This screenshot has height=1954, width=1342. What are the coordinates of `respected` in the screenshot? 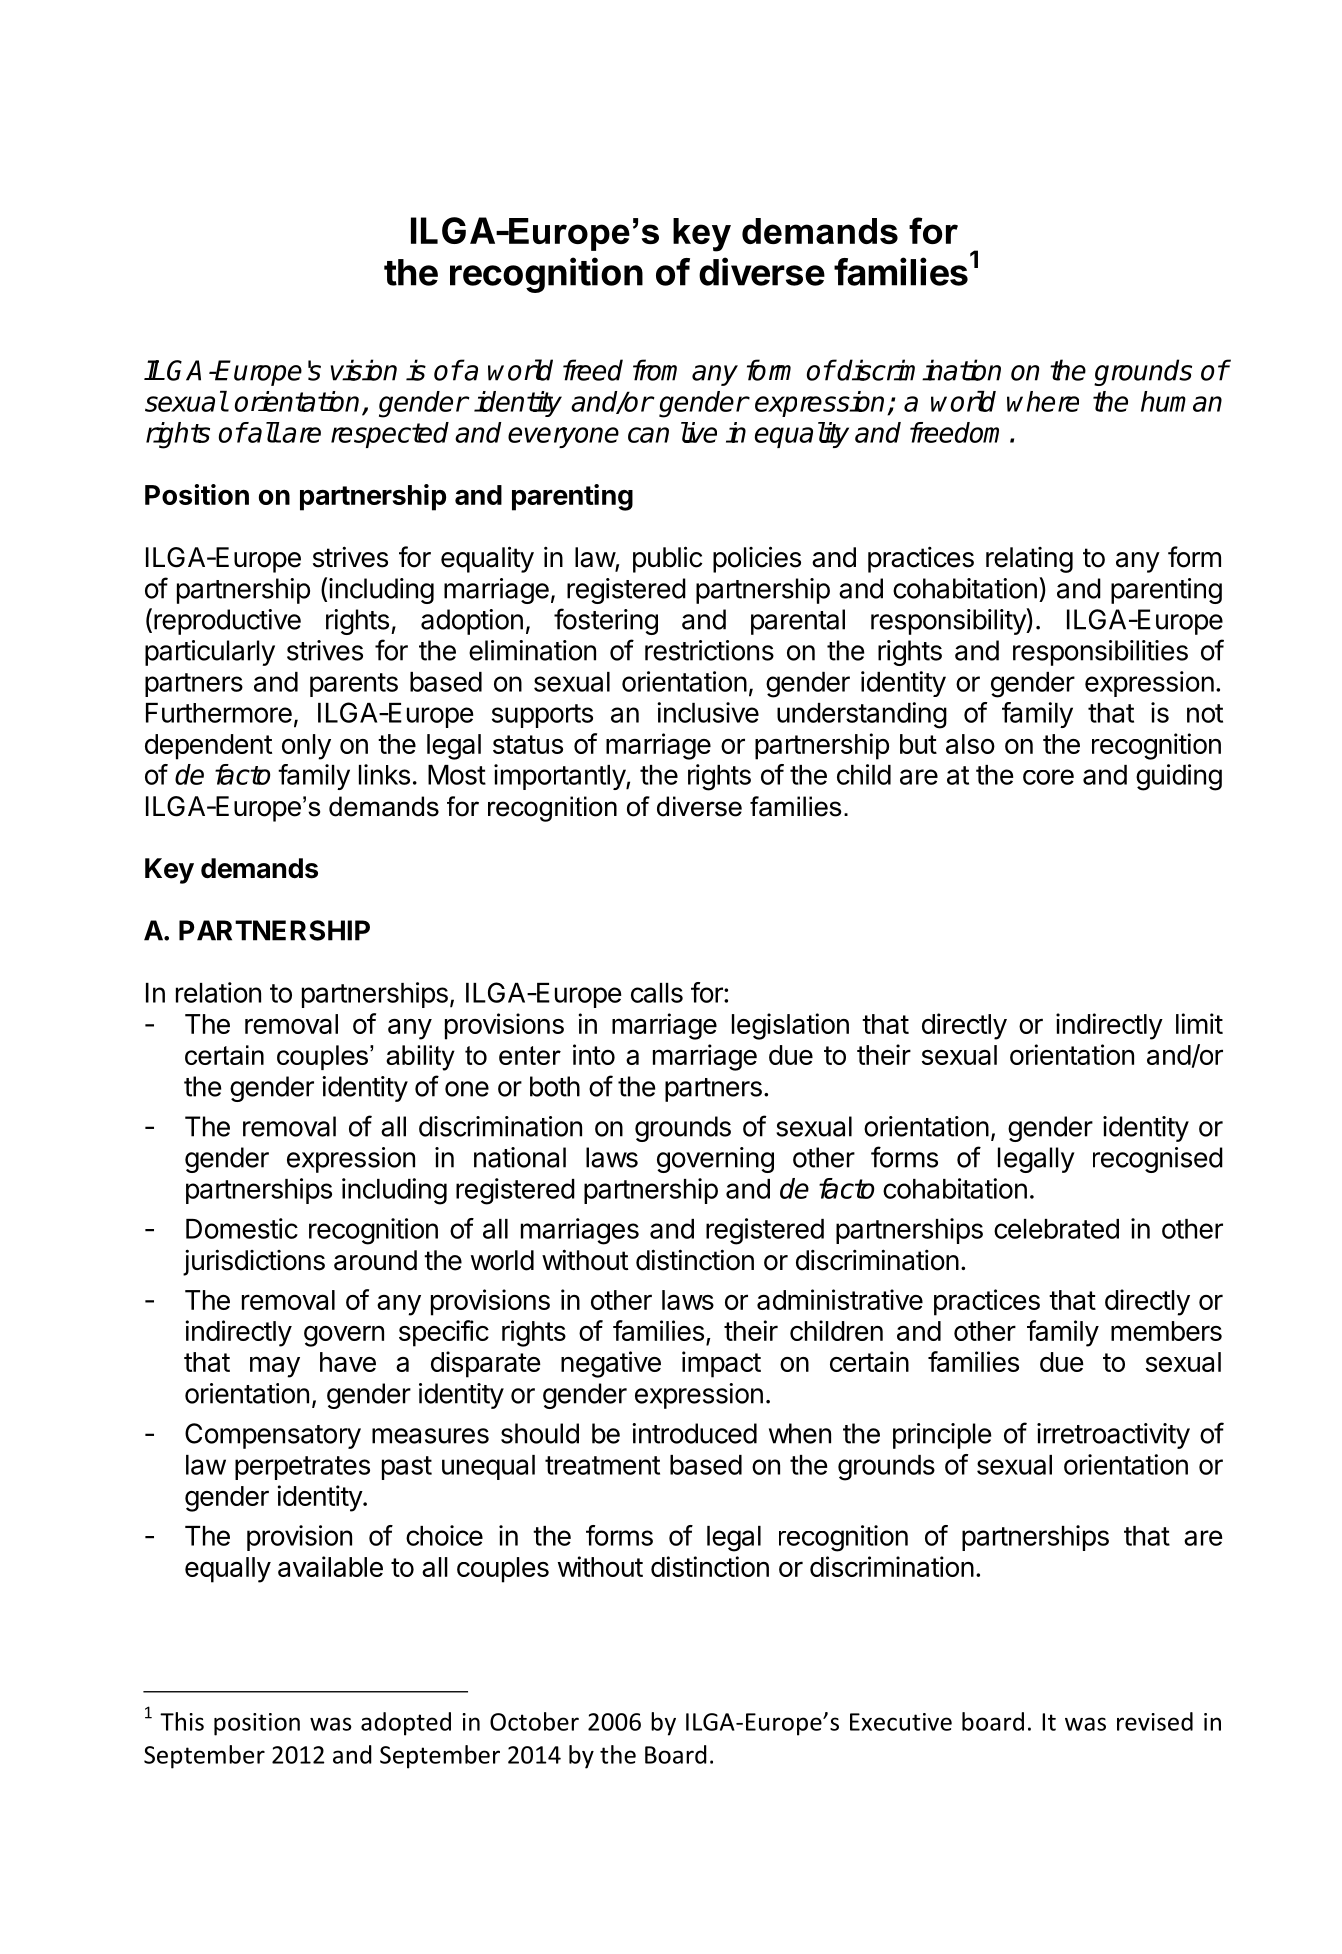 It's located at (390, 435).
